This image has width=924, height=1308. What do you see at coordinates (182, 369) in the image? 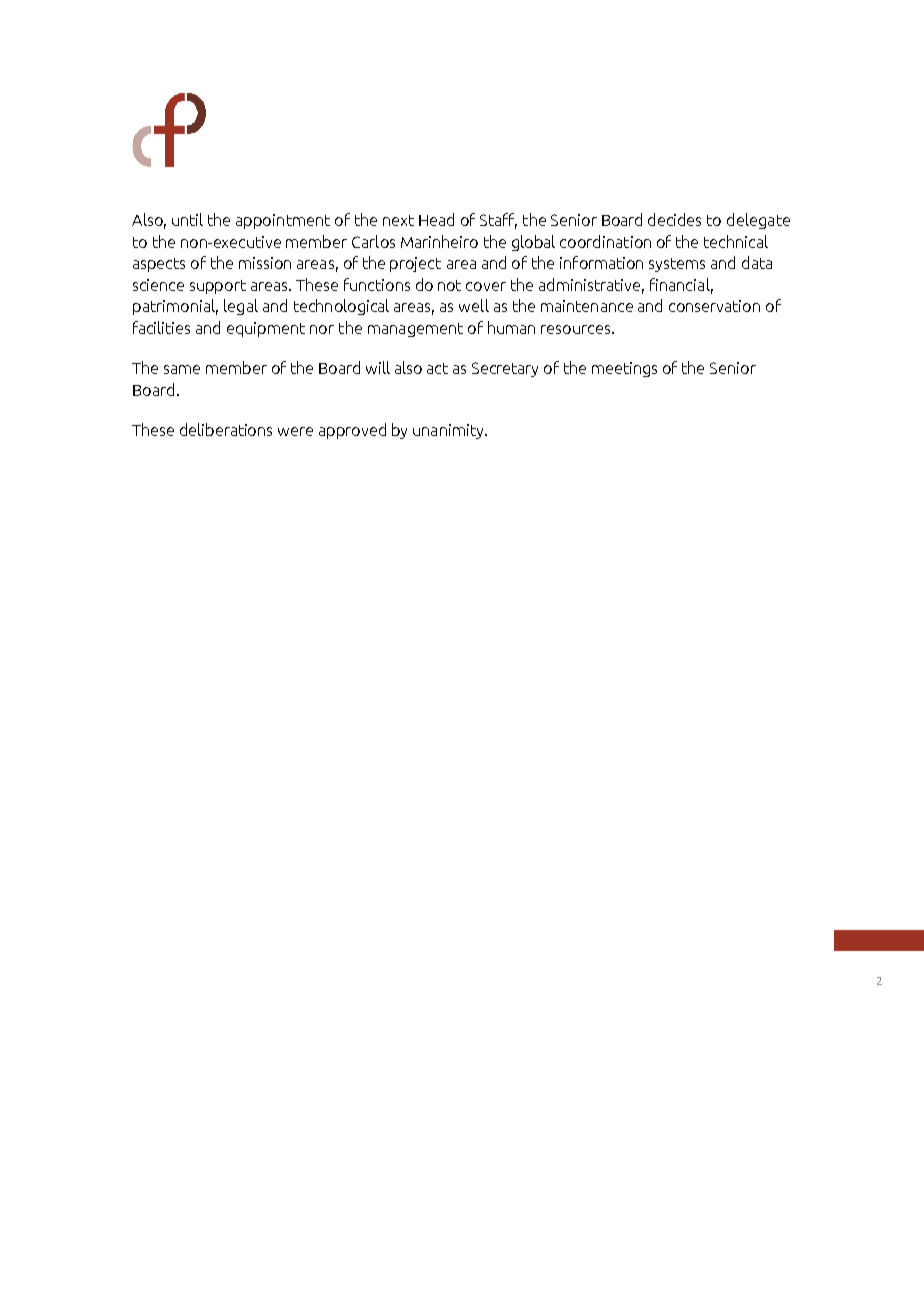
I see `same` at bounding box center [182, 369].
